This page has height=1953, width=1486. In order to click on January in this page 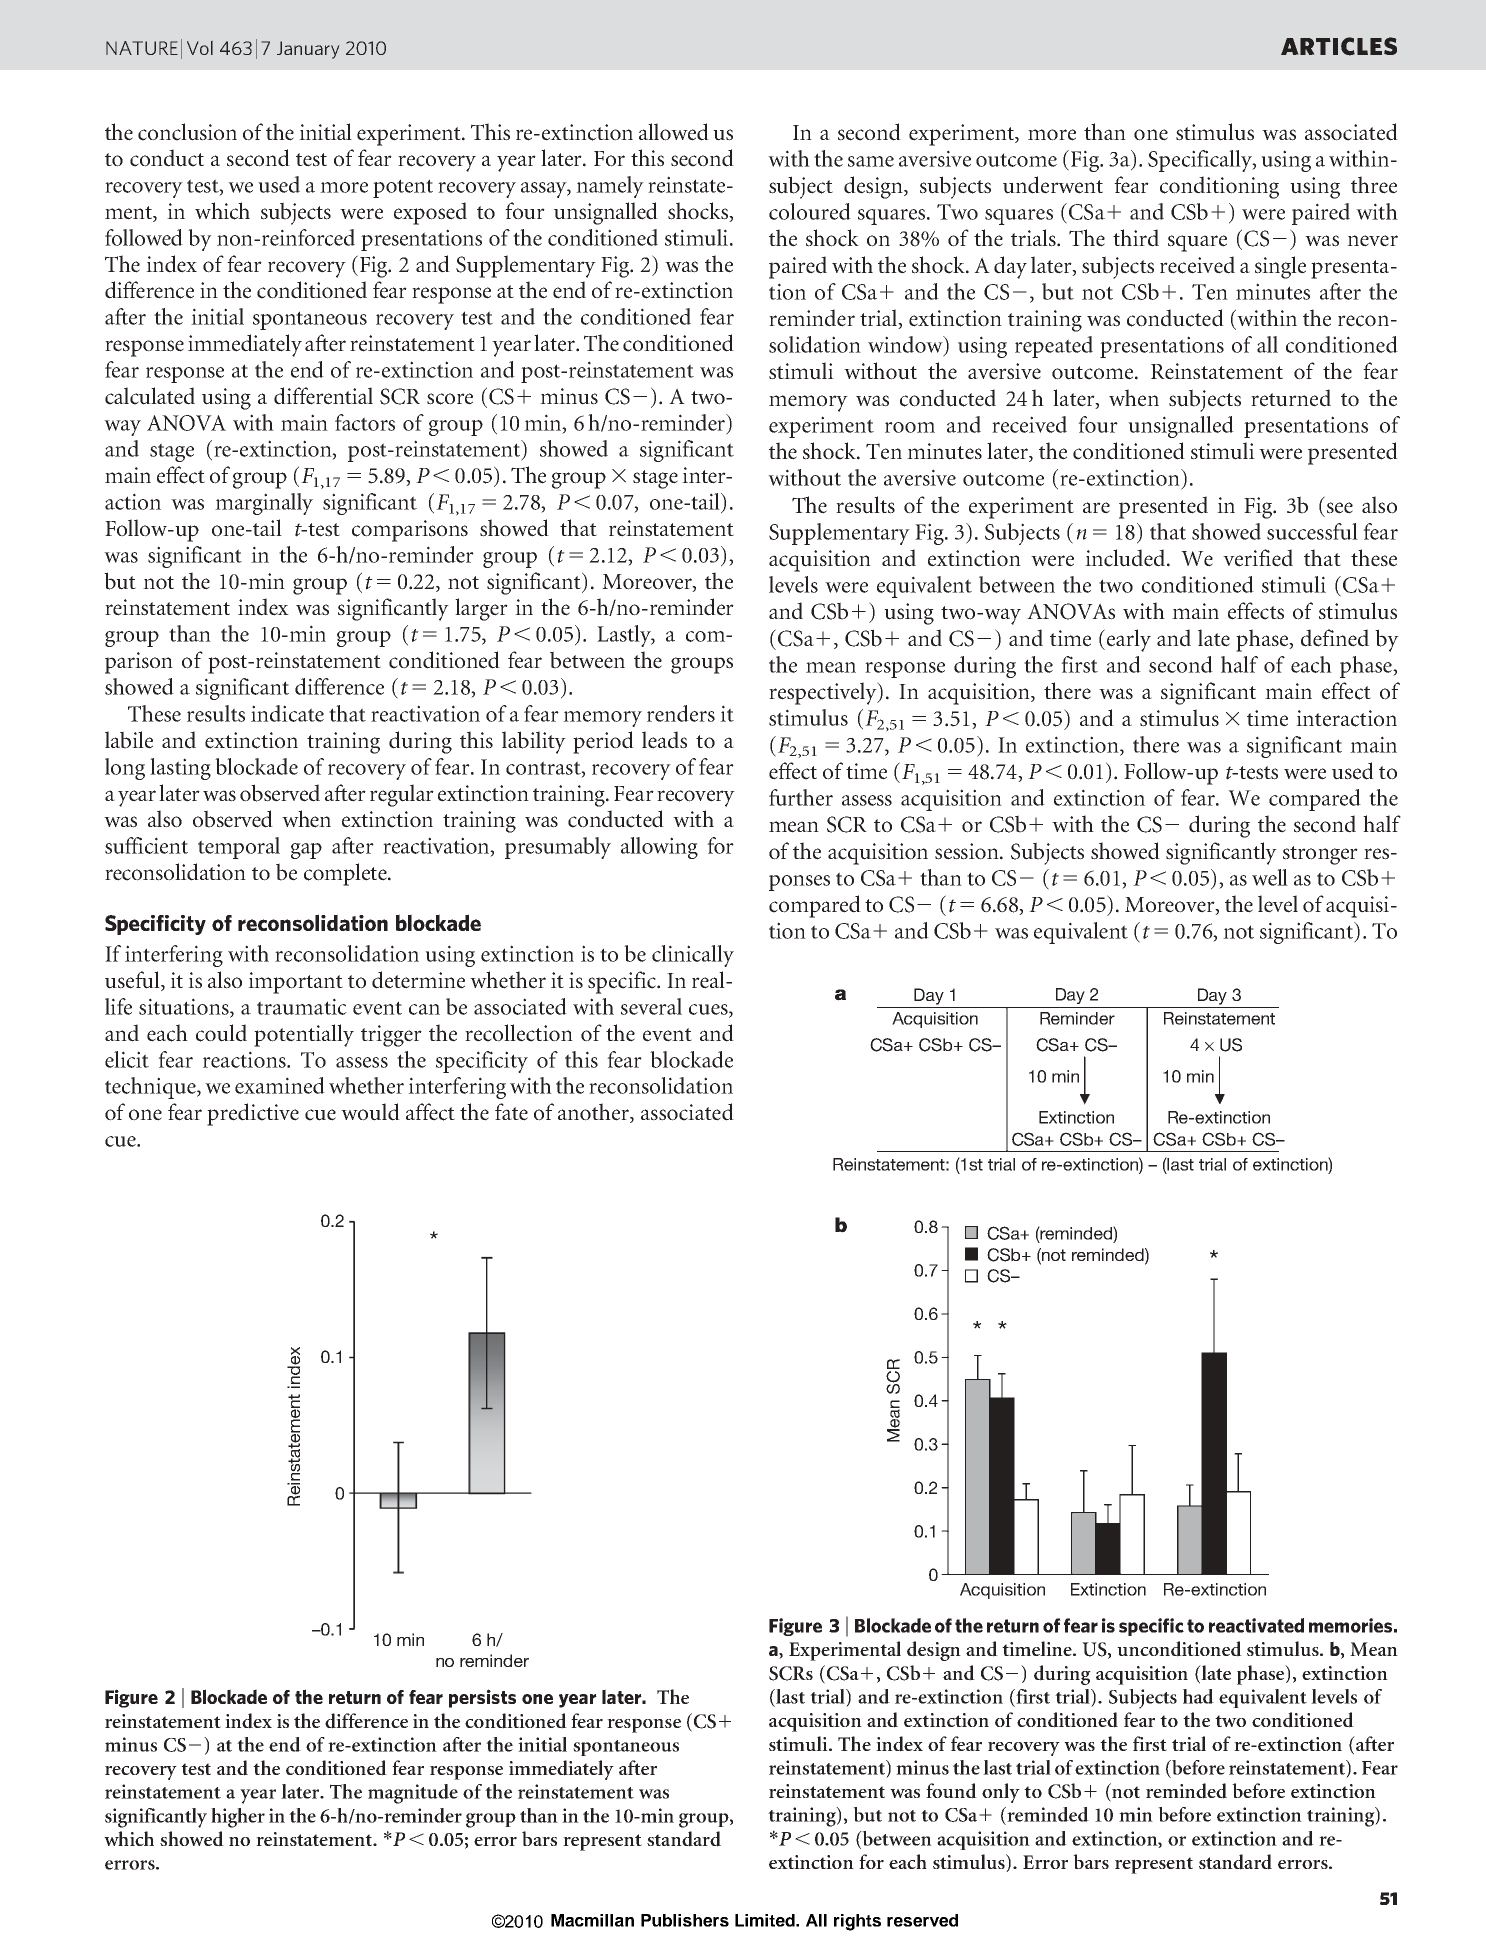, I will do `click(308, 50)`.
